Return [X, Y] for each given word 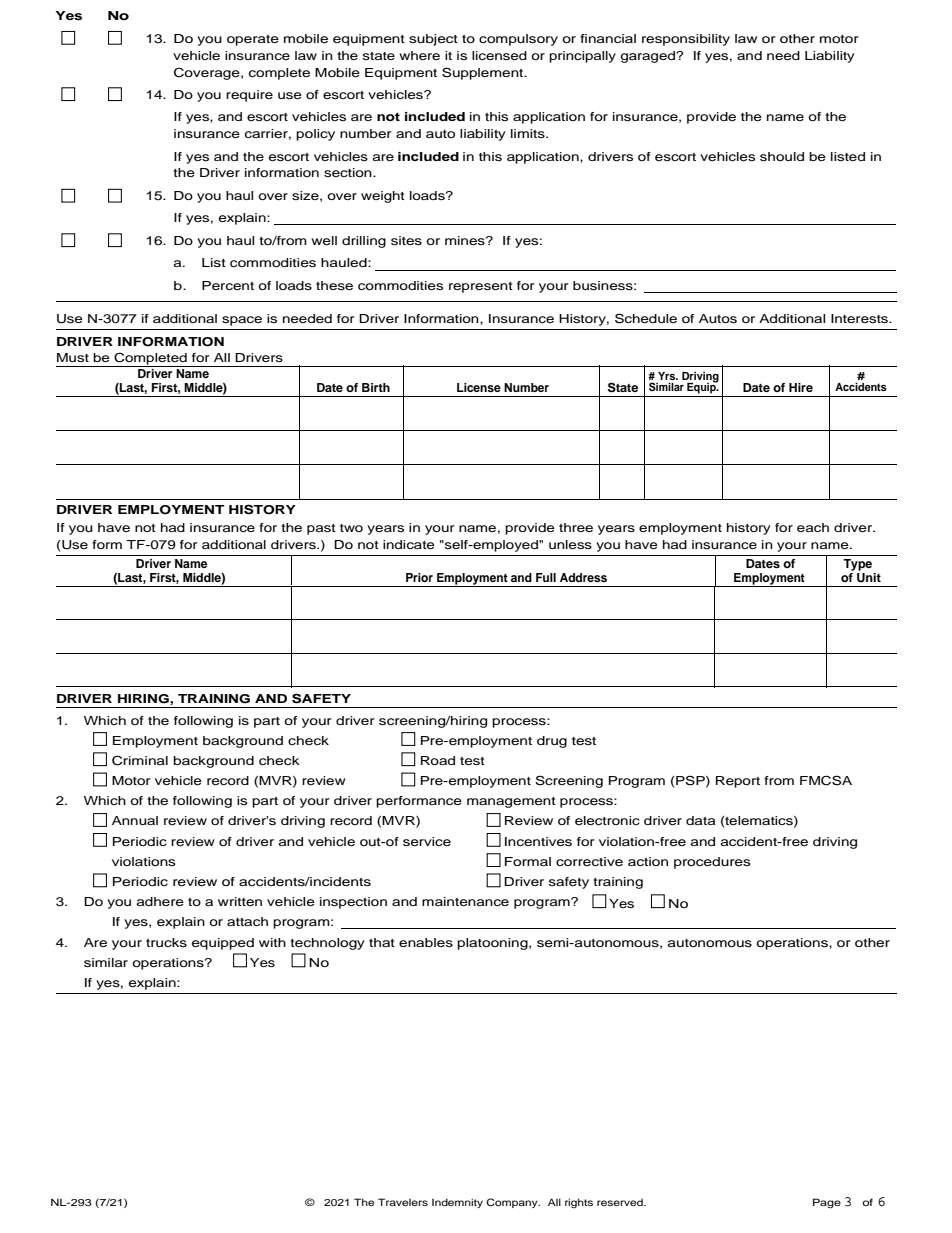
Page [827, 1203]
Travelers [403, 1202]
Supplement [484, 73]
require [249, 96]
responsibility [686, 40]
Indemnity [457, 1203]
